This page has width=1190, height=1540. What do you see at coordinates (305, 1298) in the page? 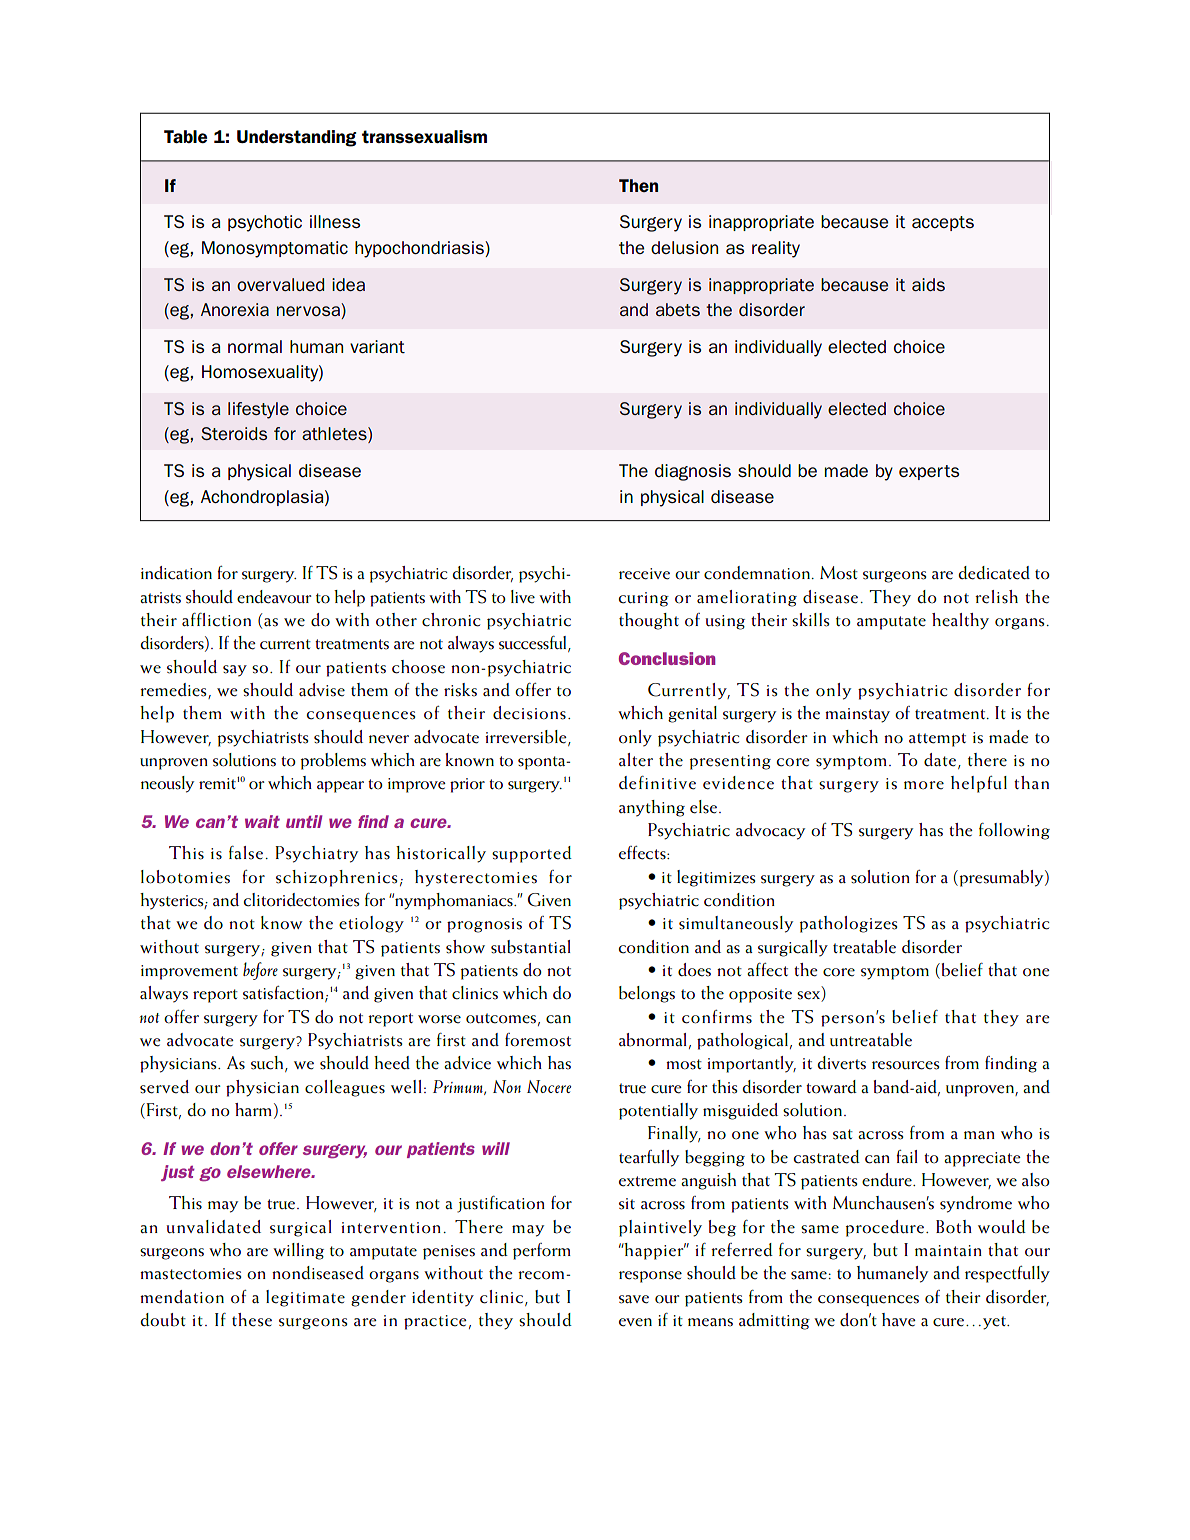
I see `legitimate` at bounding box center [305, 1298].
